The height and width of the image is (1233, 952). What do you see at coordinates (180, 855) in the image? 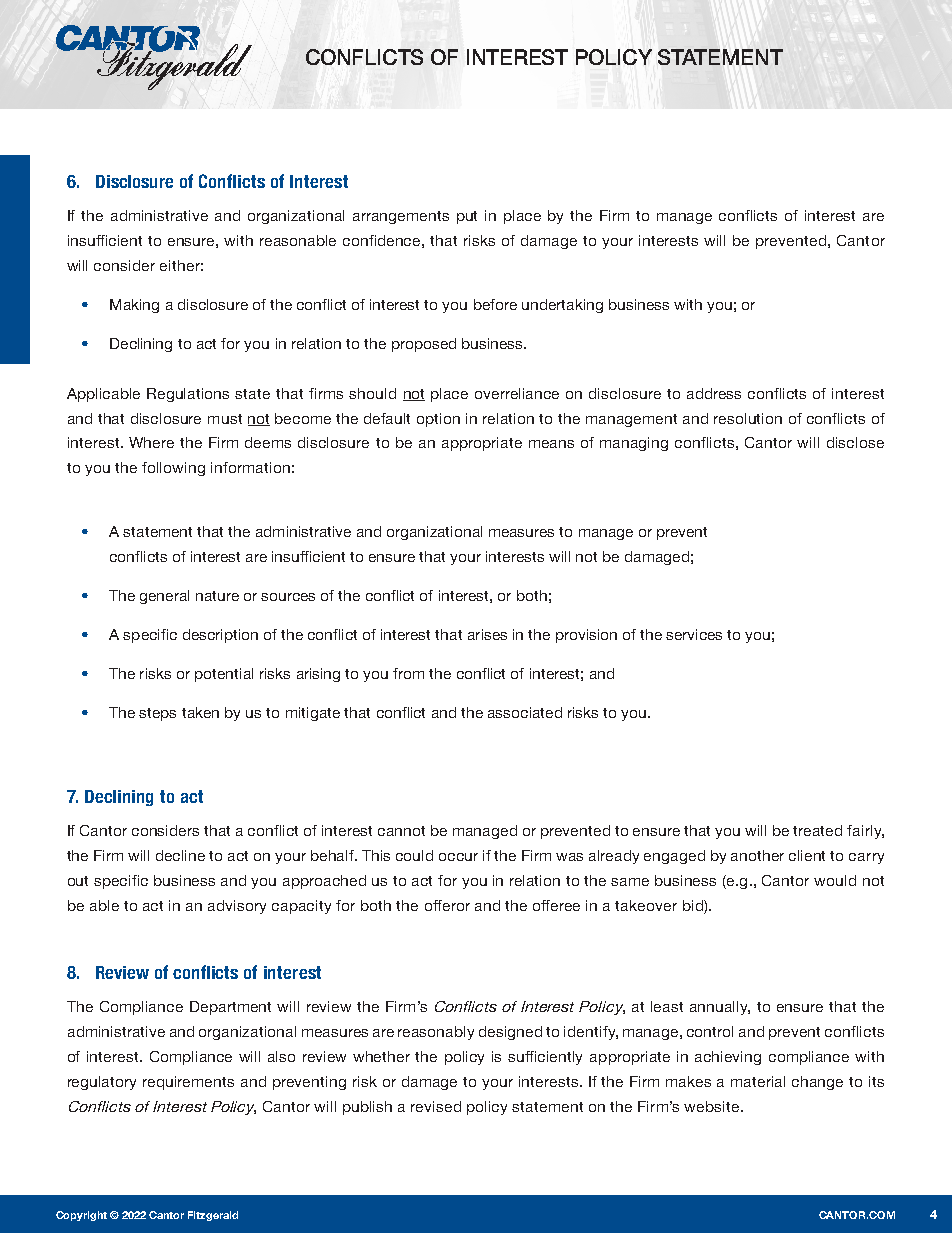
I see `decline` at bounding box center [180, 855].
